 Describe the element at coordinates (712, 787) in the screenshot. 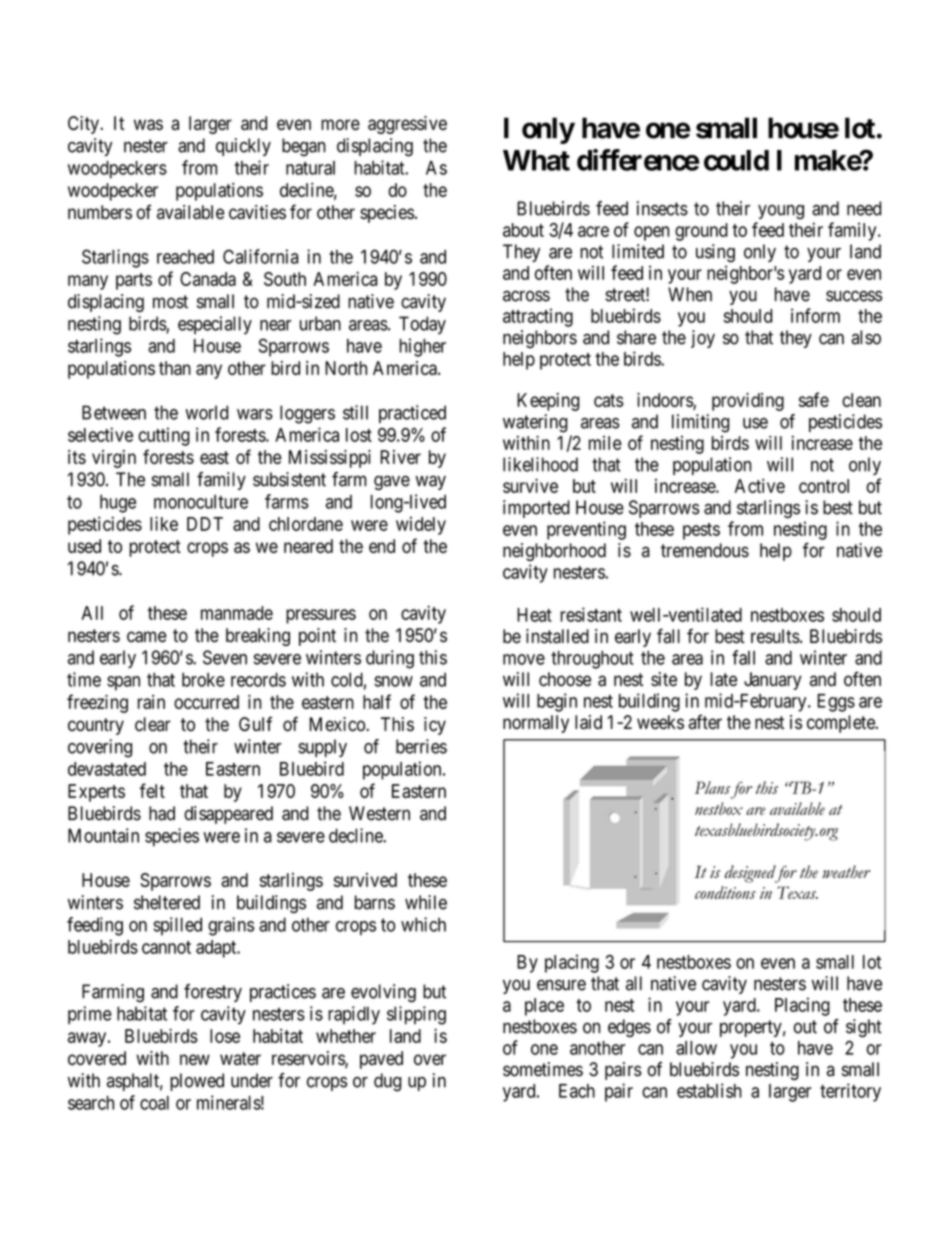

I see `Plans` at that location.
